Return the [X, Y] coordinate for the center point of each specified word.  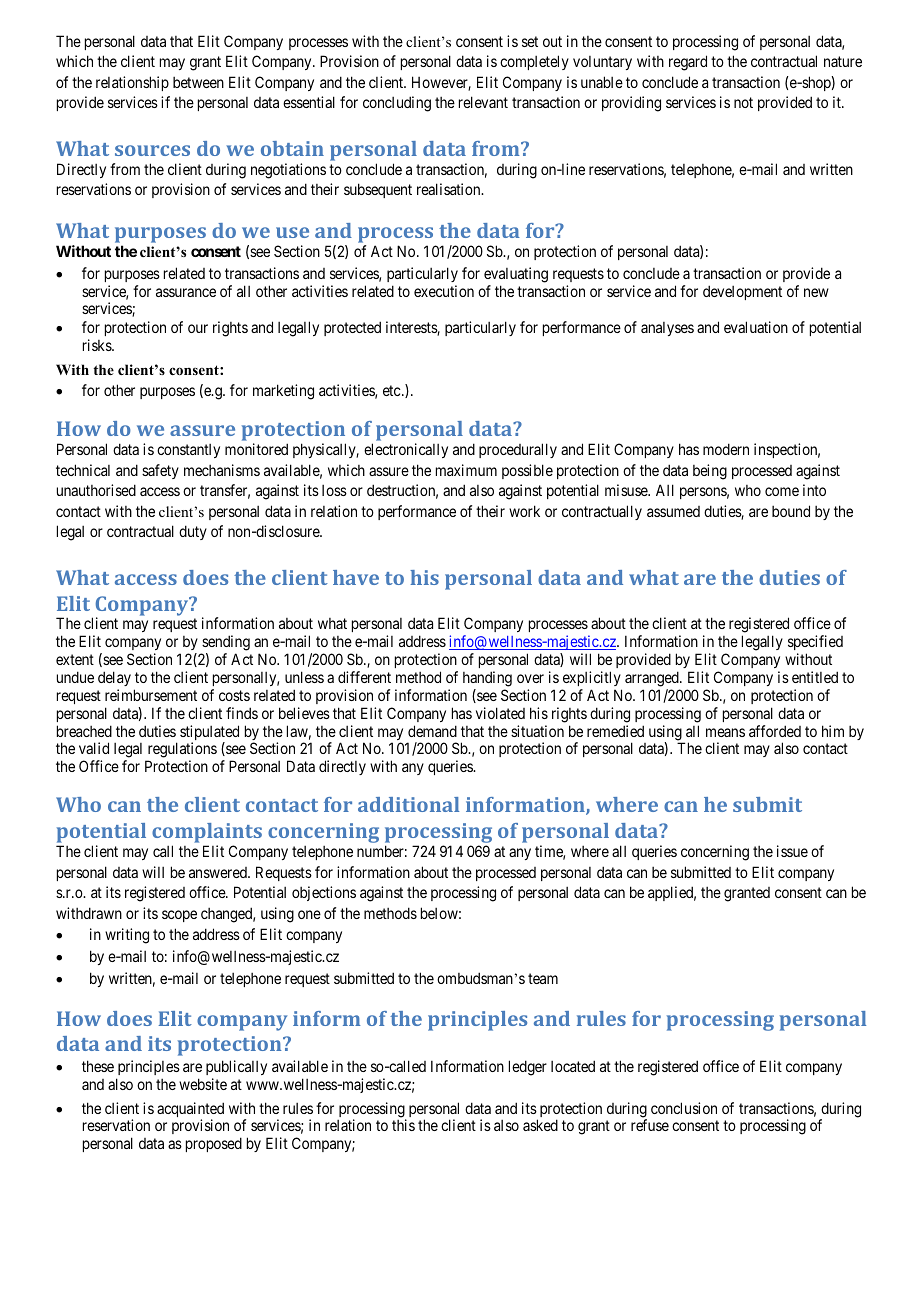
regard [688, 63]
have [356, 577]
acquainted [190, 1111]
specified [815, 644]
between [198, 82]
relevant [483, 102]
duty [193, 532]
